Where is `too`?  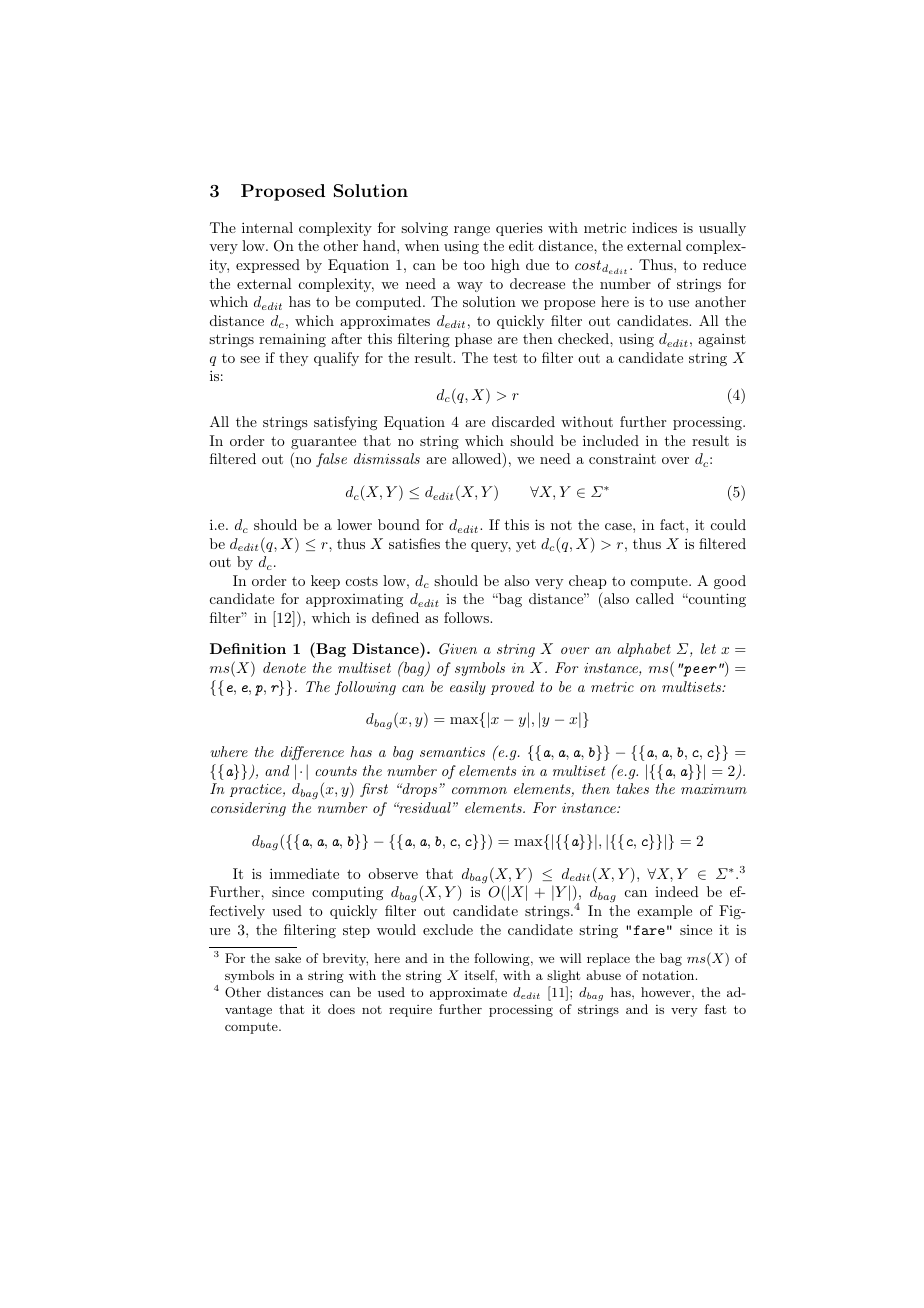 too is located at coordinates (474, 265).
